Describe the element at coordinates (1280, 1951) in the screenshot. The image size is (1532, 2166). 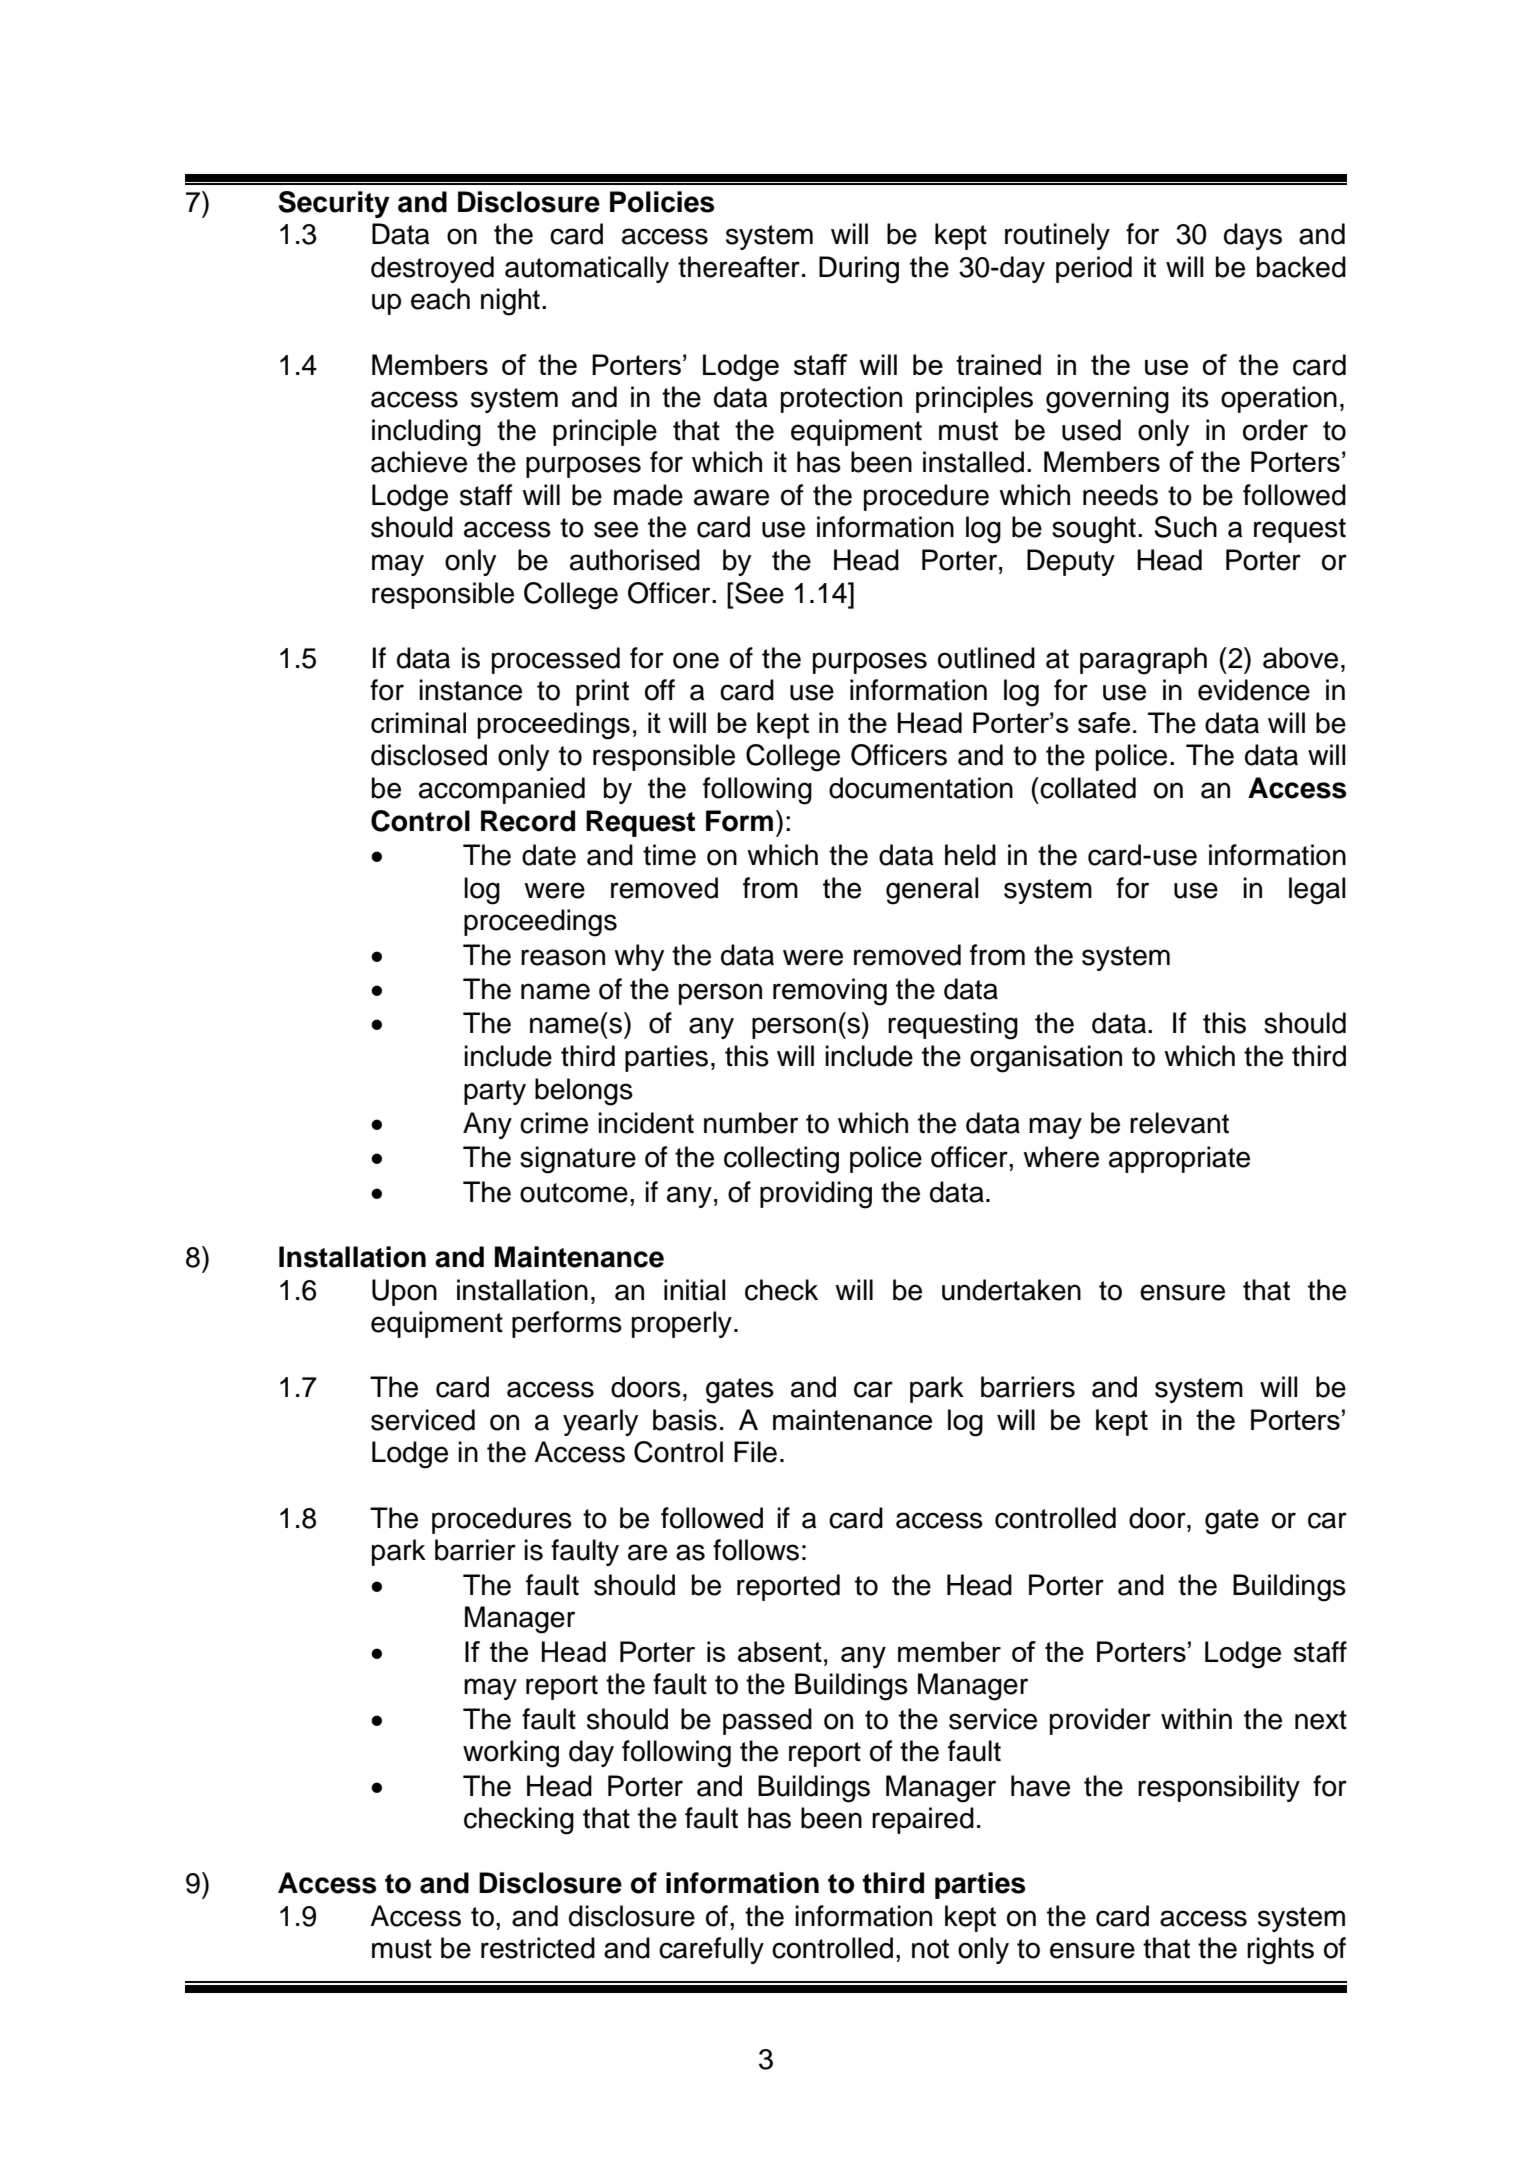
I see `rights` at that location.
